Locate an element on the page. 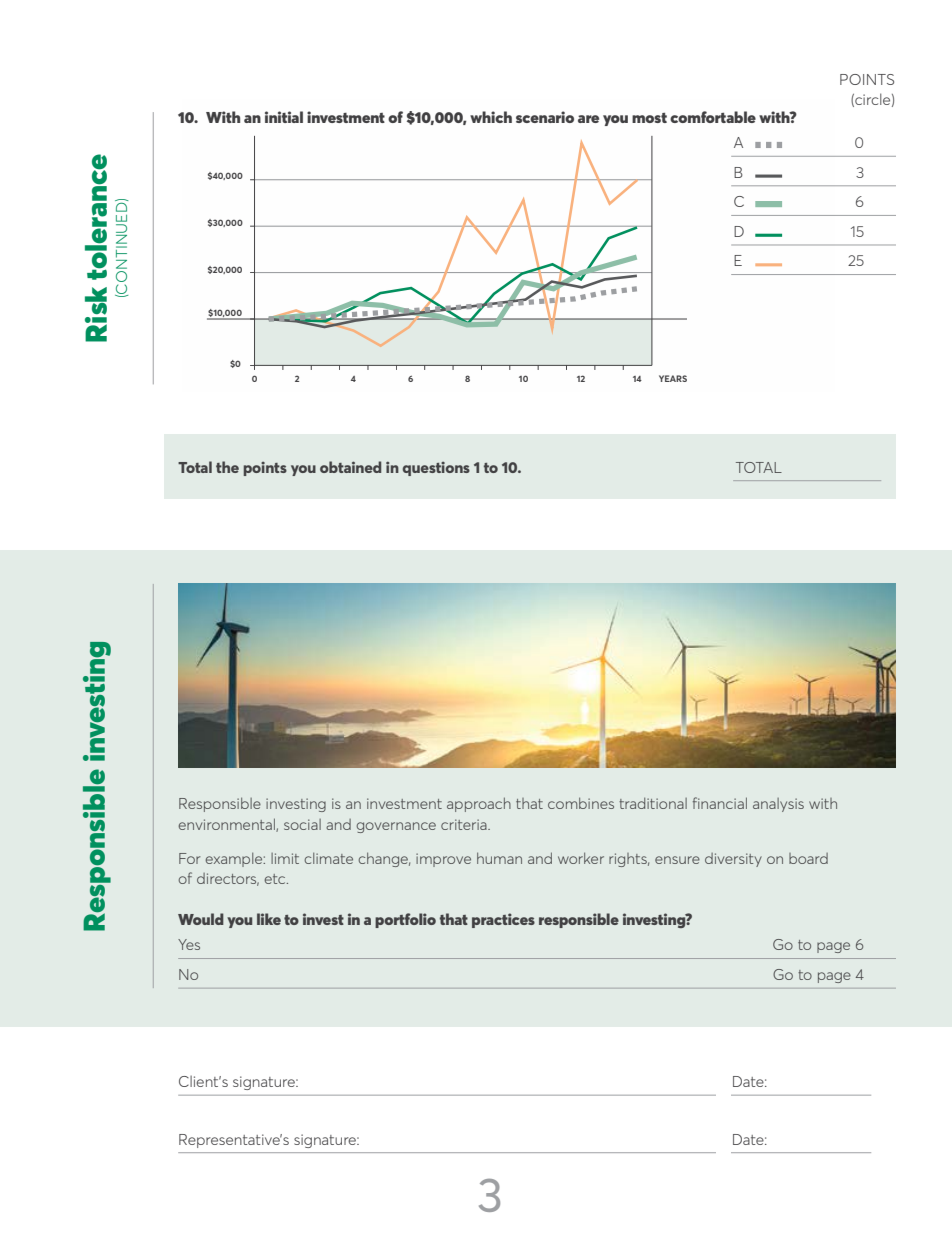 This document has width=952, height=1233. like is located at coordinates (269, 919).
